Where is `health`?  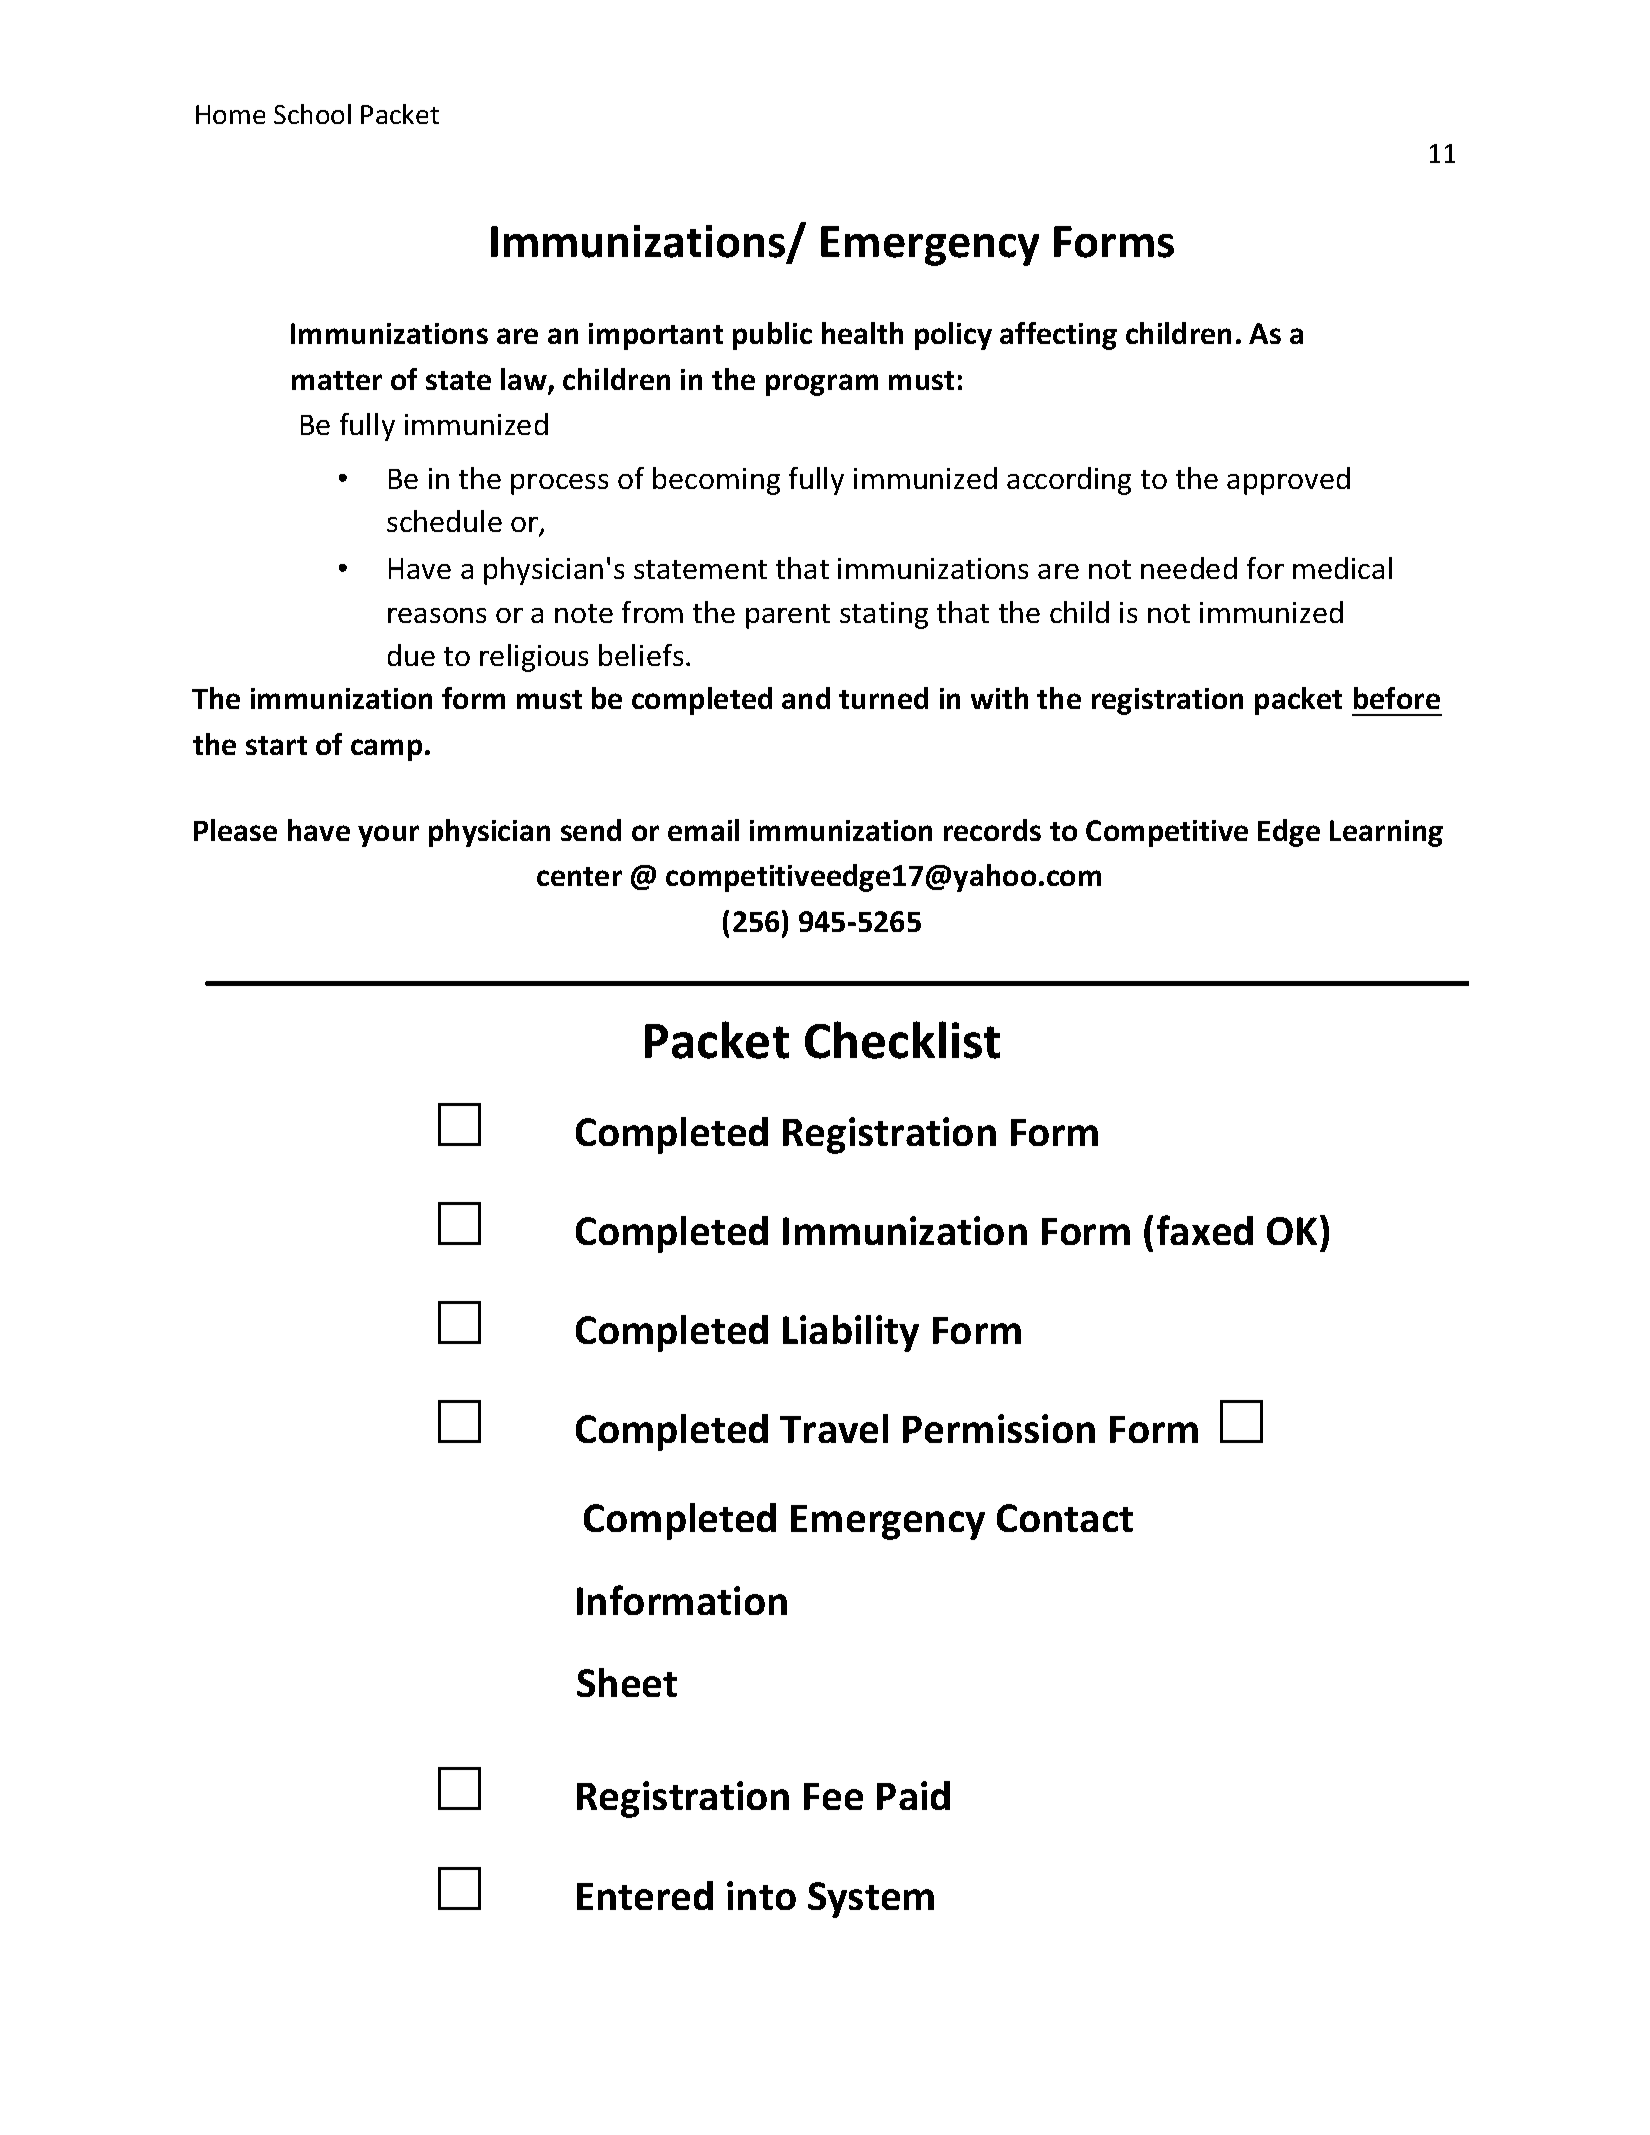 health is located at coordinates (862, 333).
